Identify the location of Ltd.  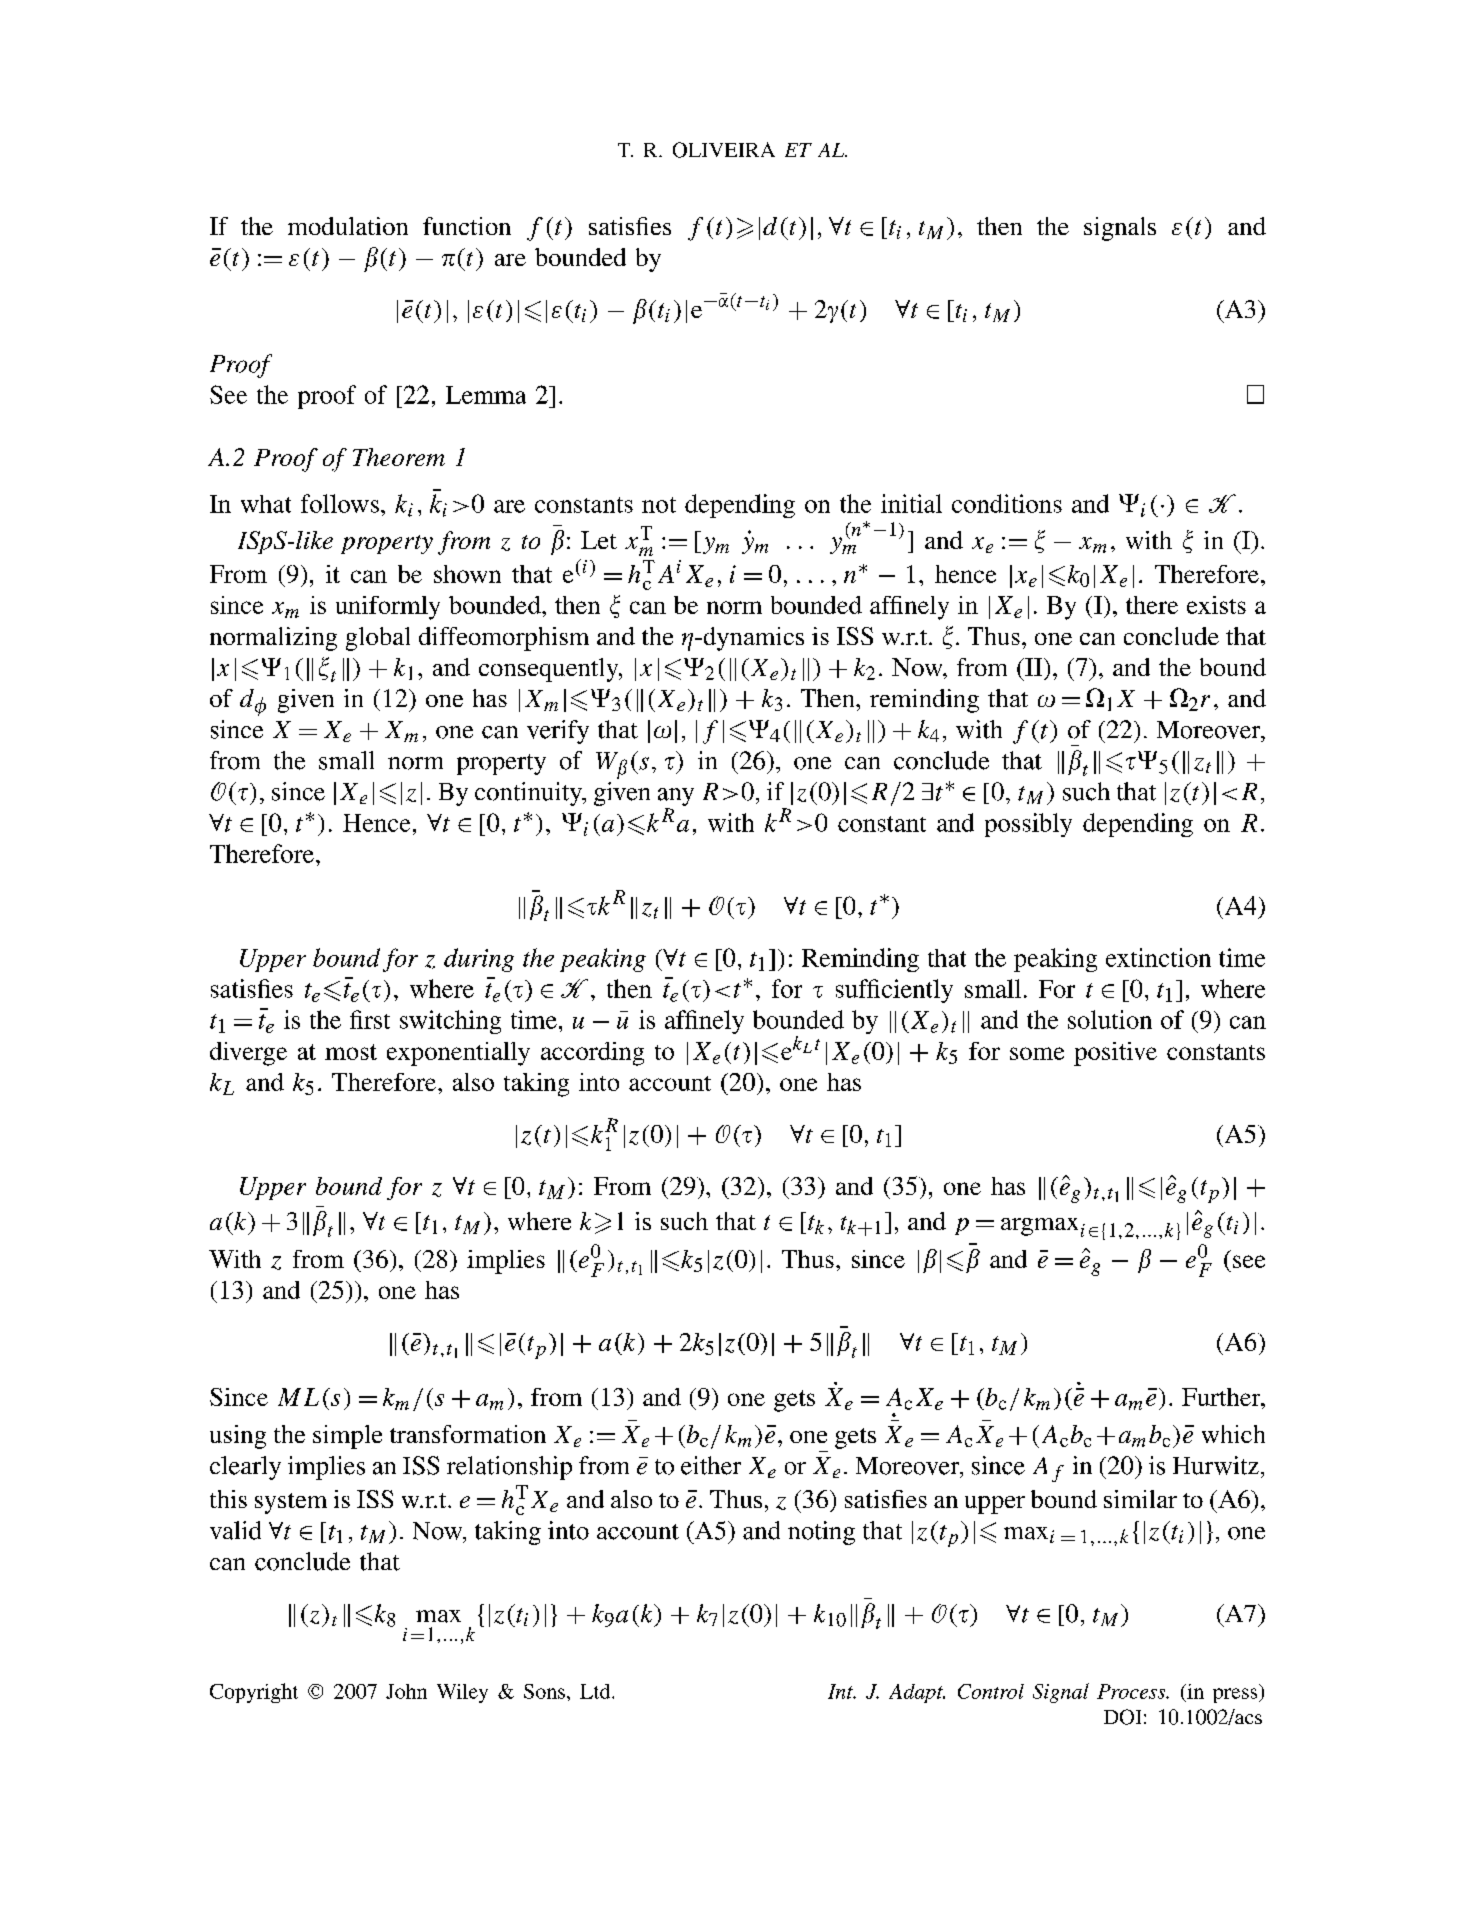
(596, 1691).
